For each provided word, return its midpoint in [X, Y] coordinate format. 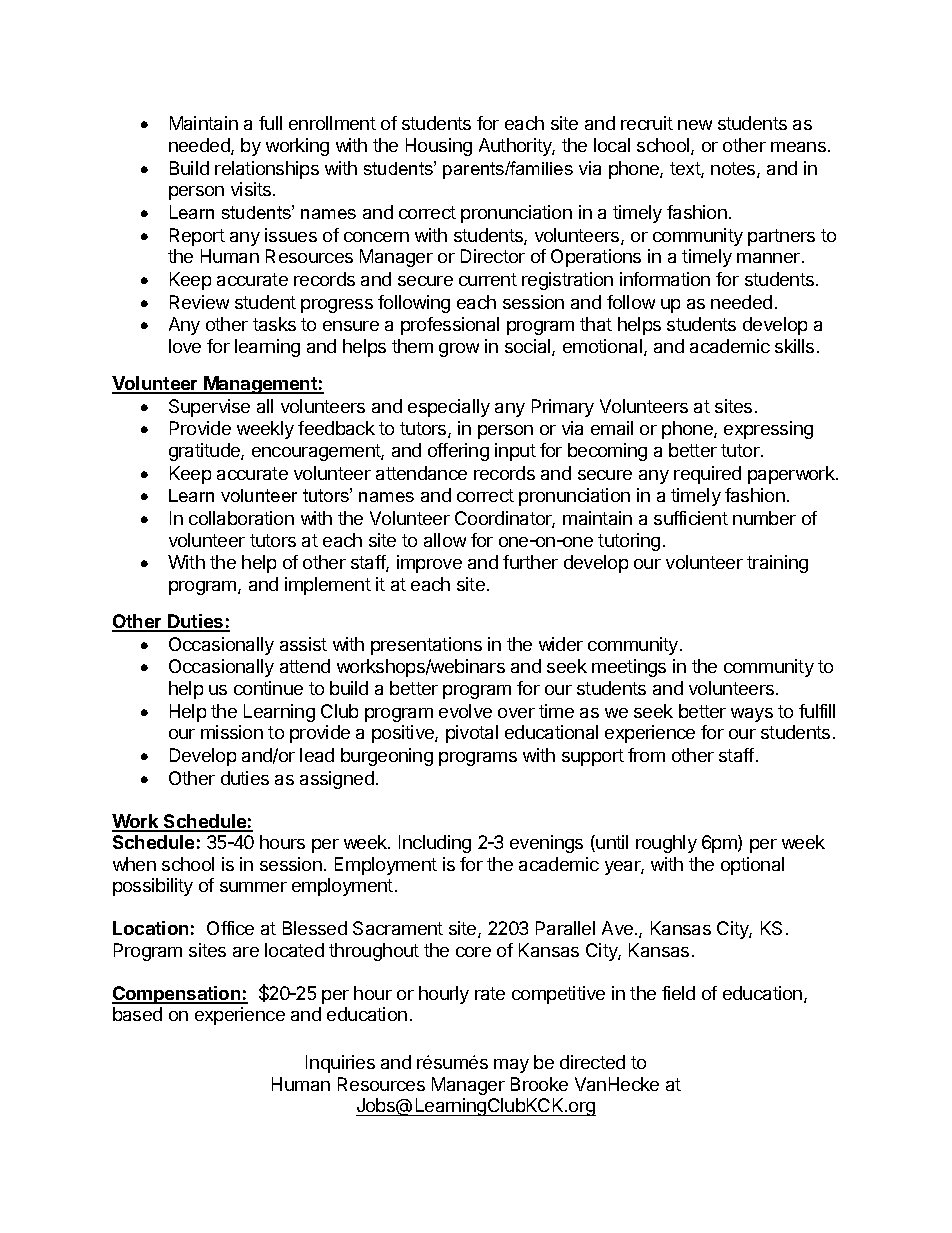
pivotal [472, 734]
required [707, 475]
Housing [439, 147]
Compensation [177, 995]
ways [752, 715]
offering [458, 452]
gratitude [205, 452]
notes [734, 170]
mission [232, 732]
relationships [267, 170]
